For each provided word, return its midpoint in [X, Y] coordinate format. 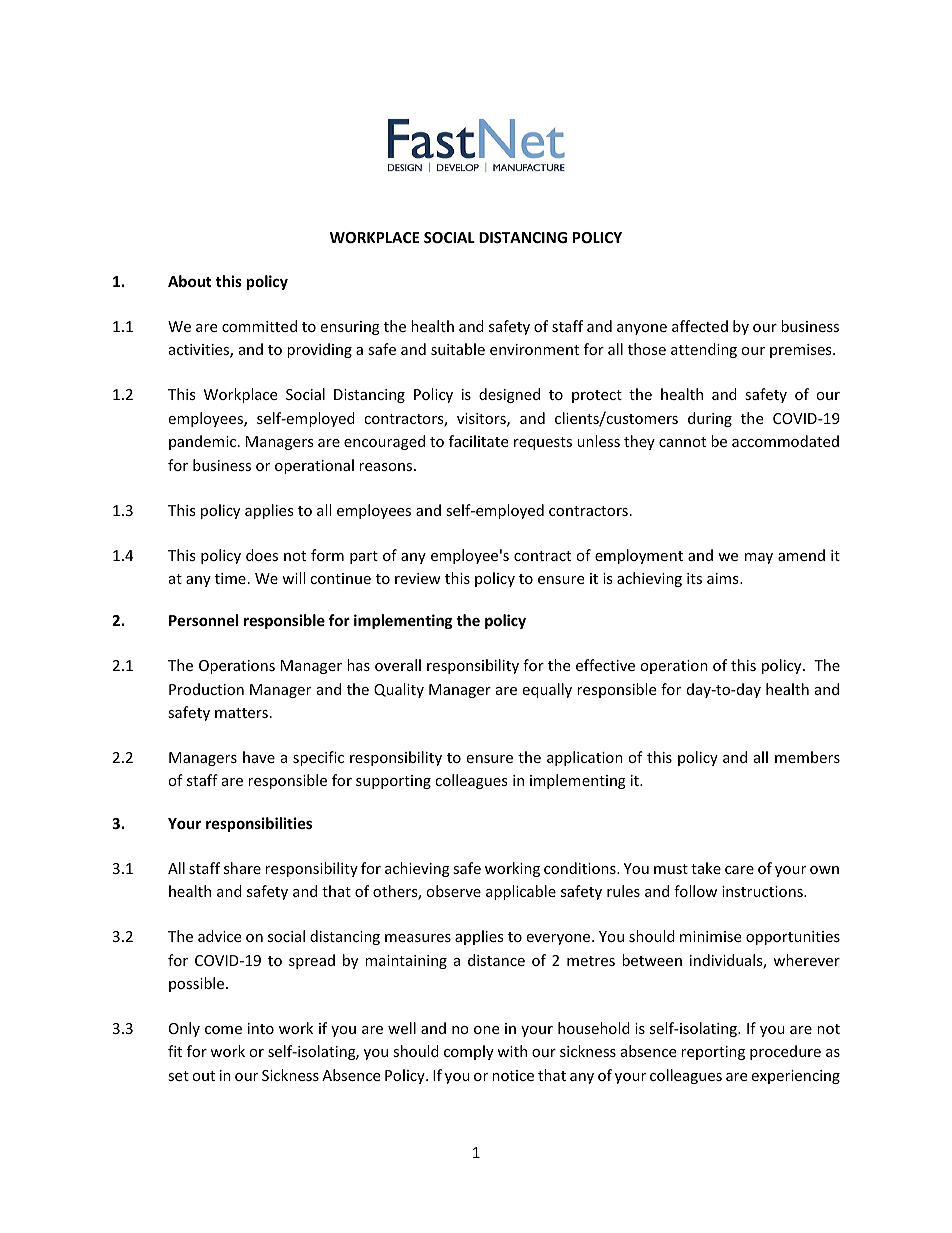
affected [700, 326]
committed [259, 326]
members [807, 757]
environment [534, 349]
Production [206, 689]
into [261, 1028]
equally [547, 690]
